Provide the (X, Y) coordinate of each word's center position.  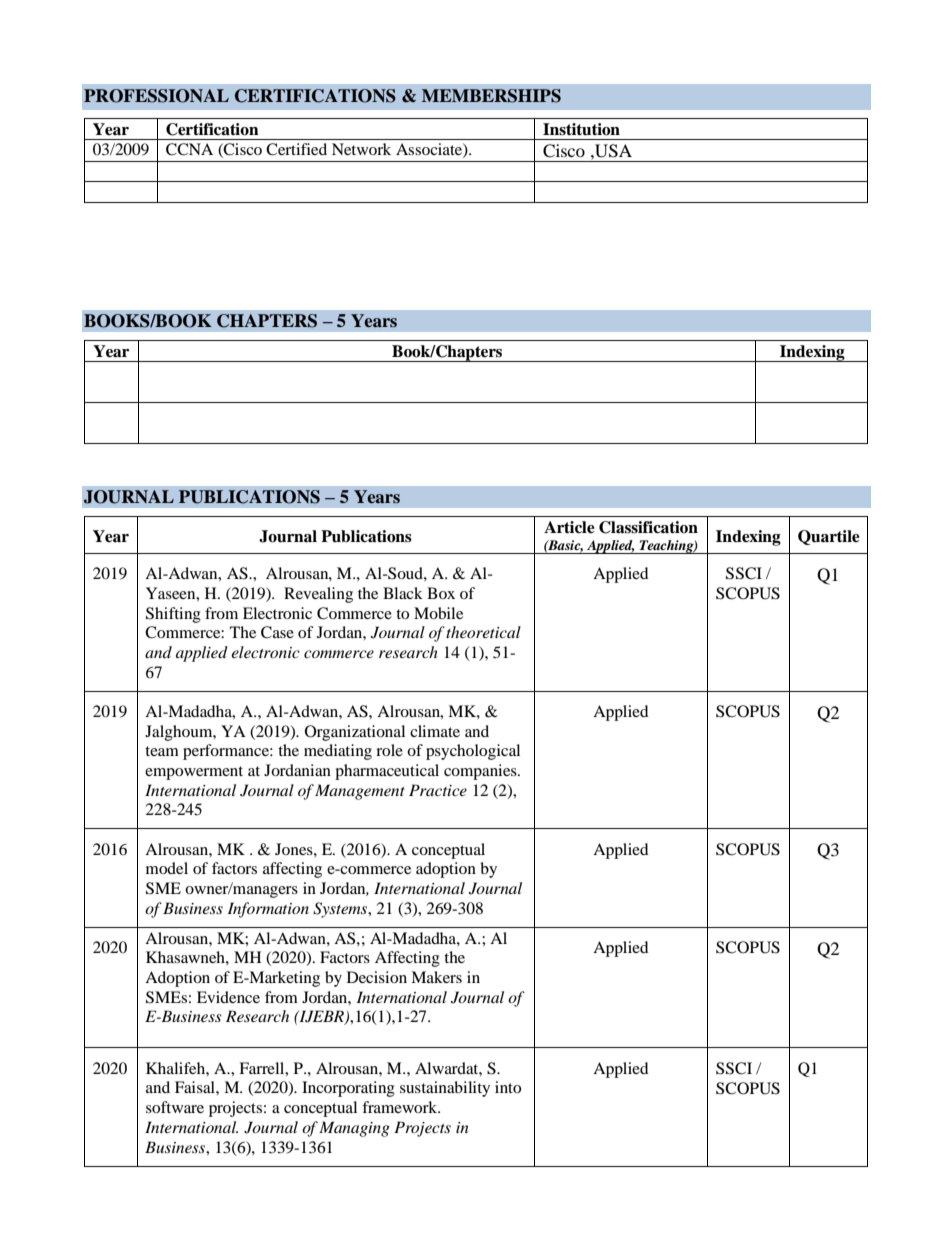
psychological (473, 752)
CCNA (189, 149)
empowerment (194, 773)
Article (569, 527)
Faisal (196, 1087)
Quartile (829, 537)
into (508, 1087)
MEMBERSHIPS (491, 96)
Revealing (318, 595)
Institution (581, 129)
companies (481, 772)
